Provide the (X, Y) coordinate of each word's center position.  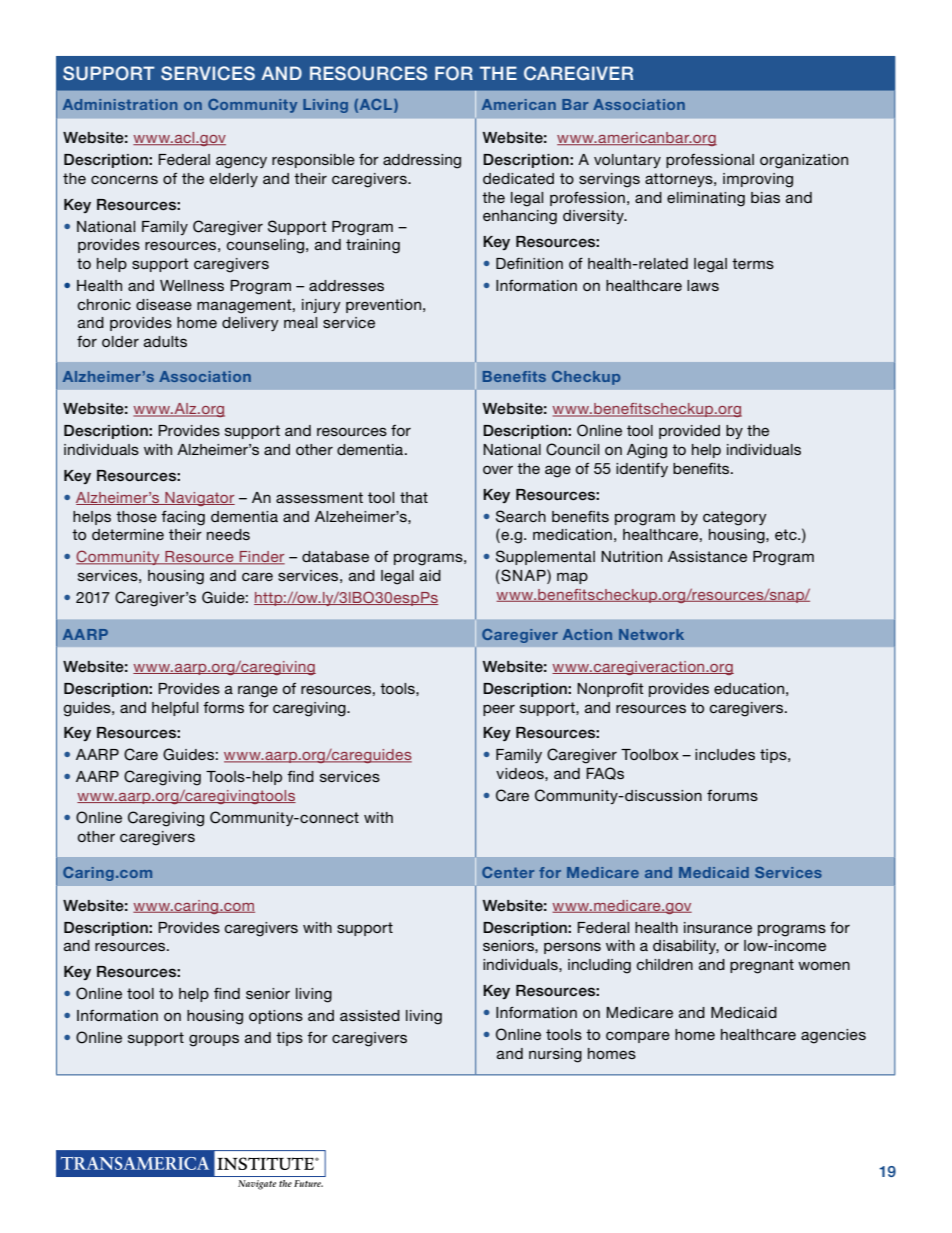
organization (804, 161)
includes (725, 754)
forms (223, 707)
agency (241, 162)
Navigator (199, 499)
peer (499, 710)
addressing (422, 161)
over (498, 469)
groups (214, 1040)
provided (689, 432)
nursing (555, 1055)
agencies (833, 1036)
